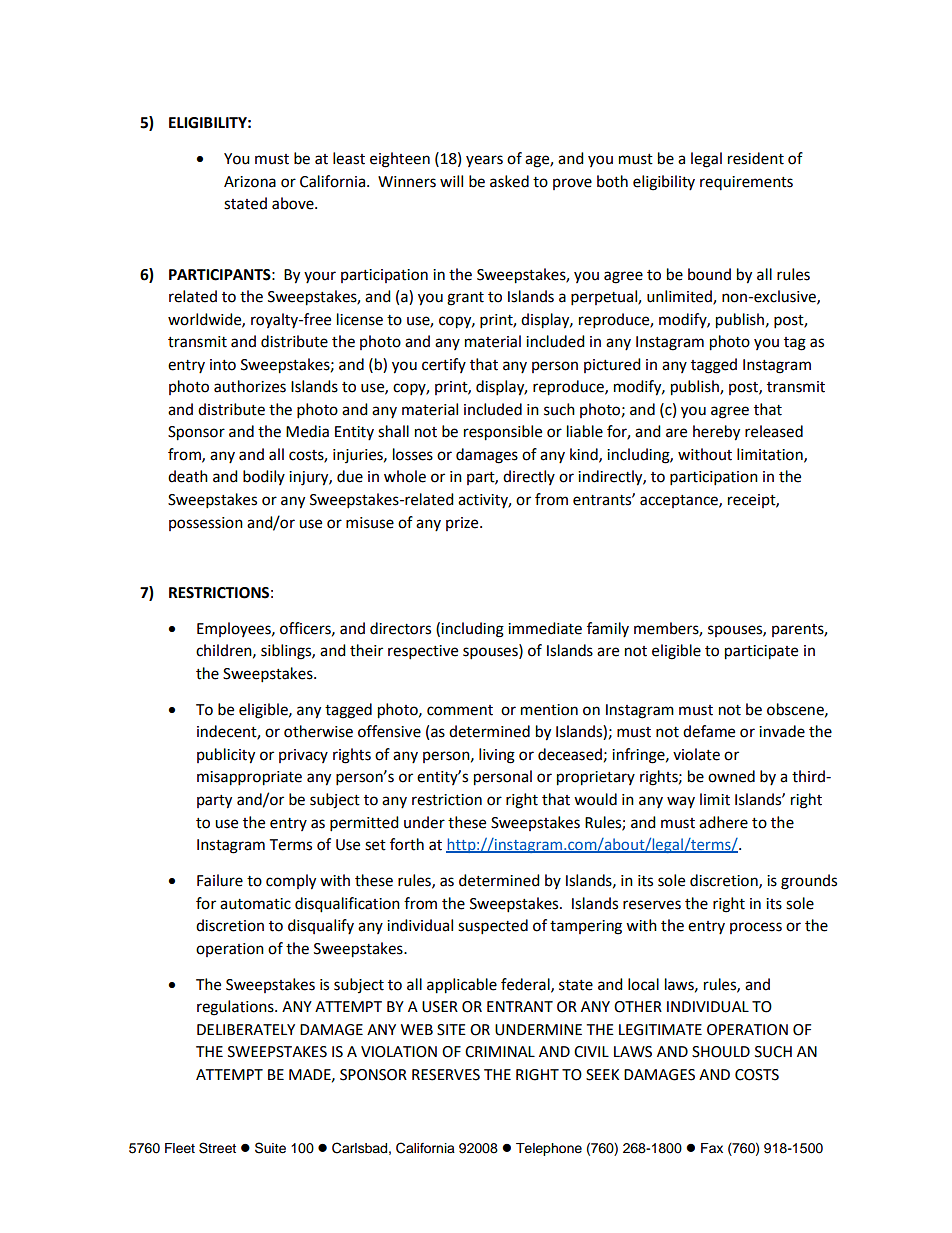  Describe the element at coordinates (250, 182) in the screenshot. I see `Arizona` at that location.
